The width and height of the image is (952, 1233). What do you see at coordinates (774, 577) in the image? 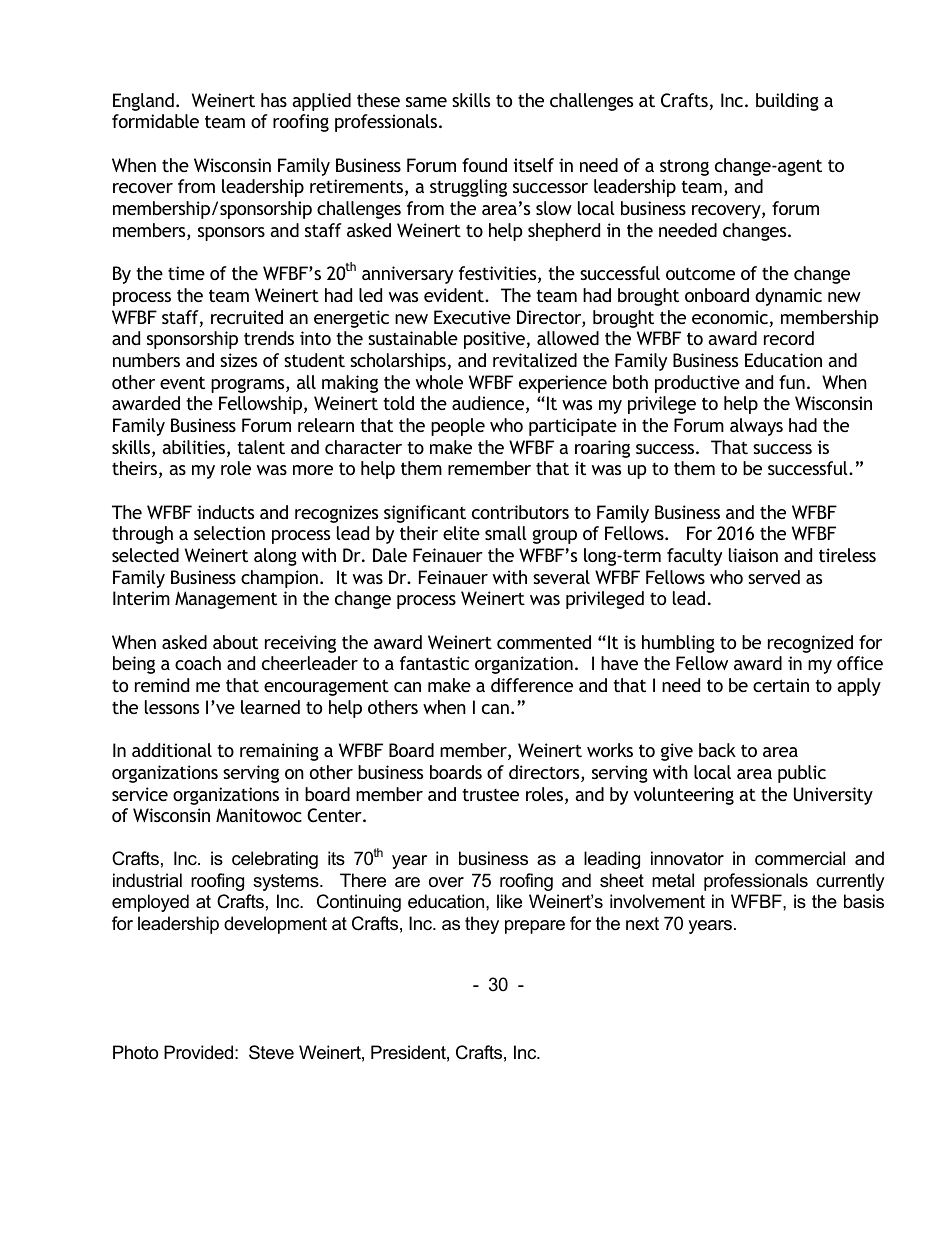
I see `served` at bounding box center [774, 577].
